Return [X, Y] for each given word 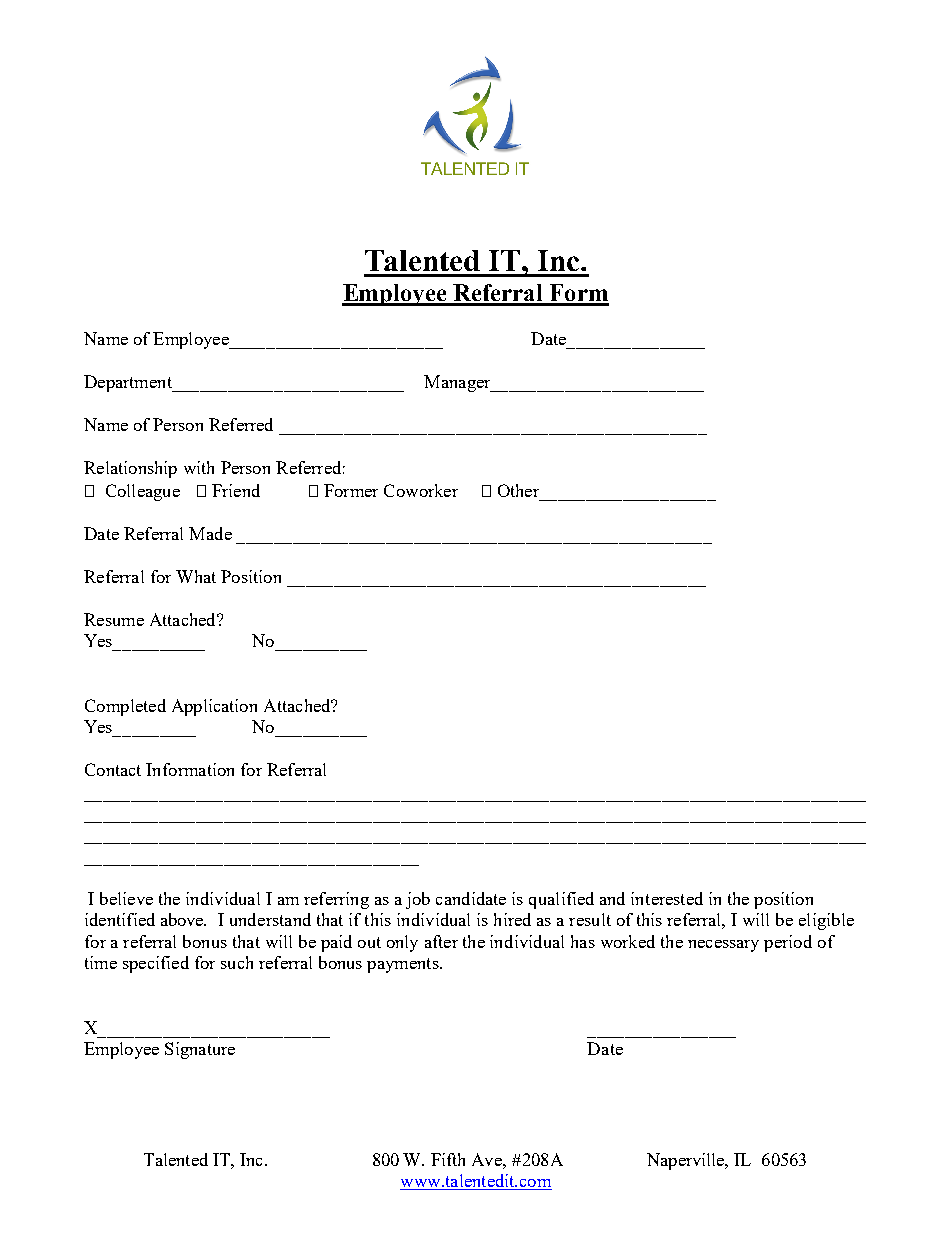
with [199, 467]
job [418, 900]
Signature [200, 1050]
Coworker [421, 490]
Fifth [448, 1159]
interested [667, 898]
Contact [113, 769]
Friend [236, 490]
